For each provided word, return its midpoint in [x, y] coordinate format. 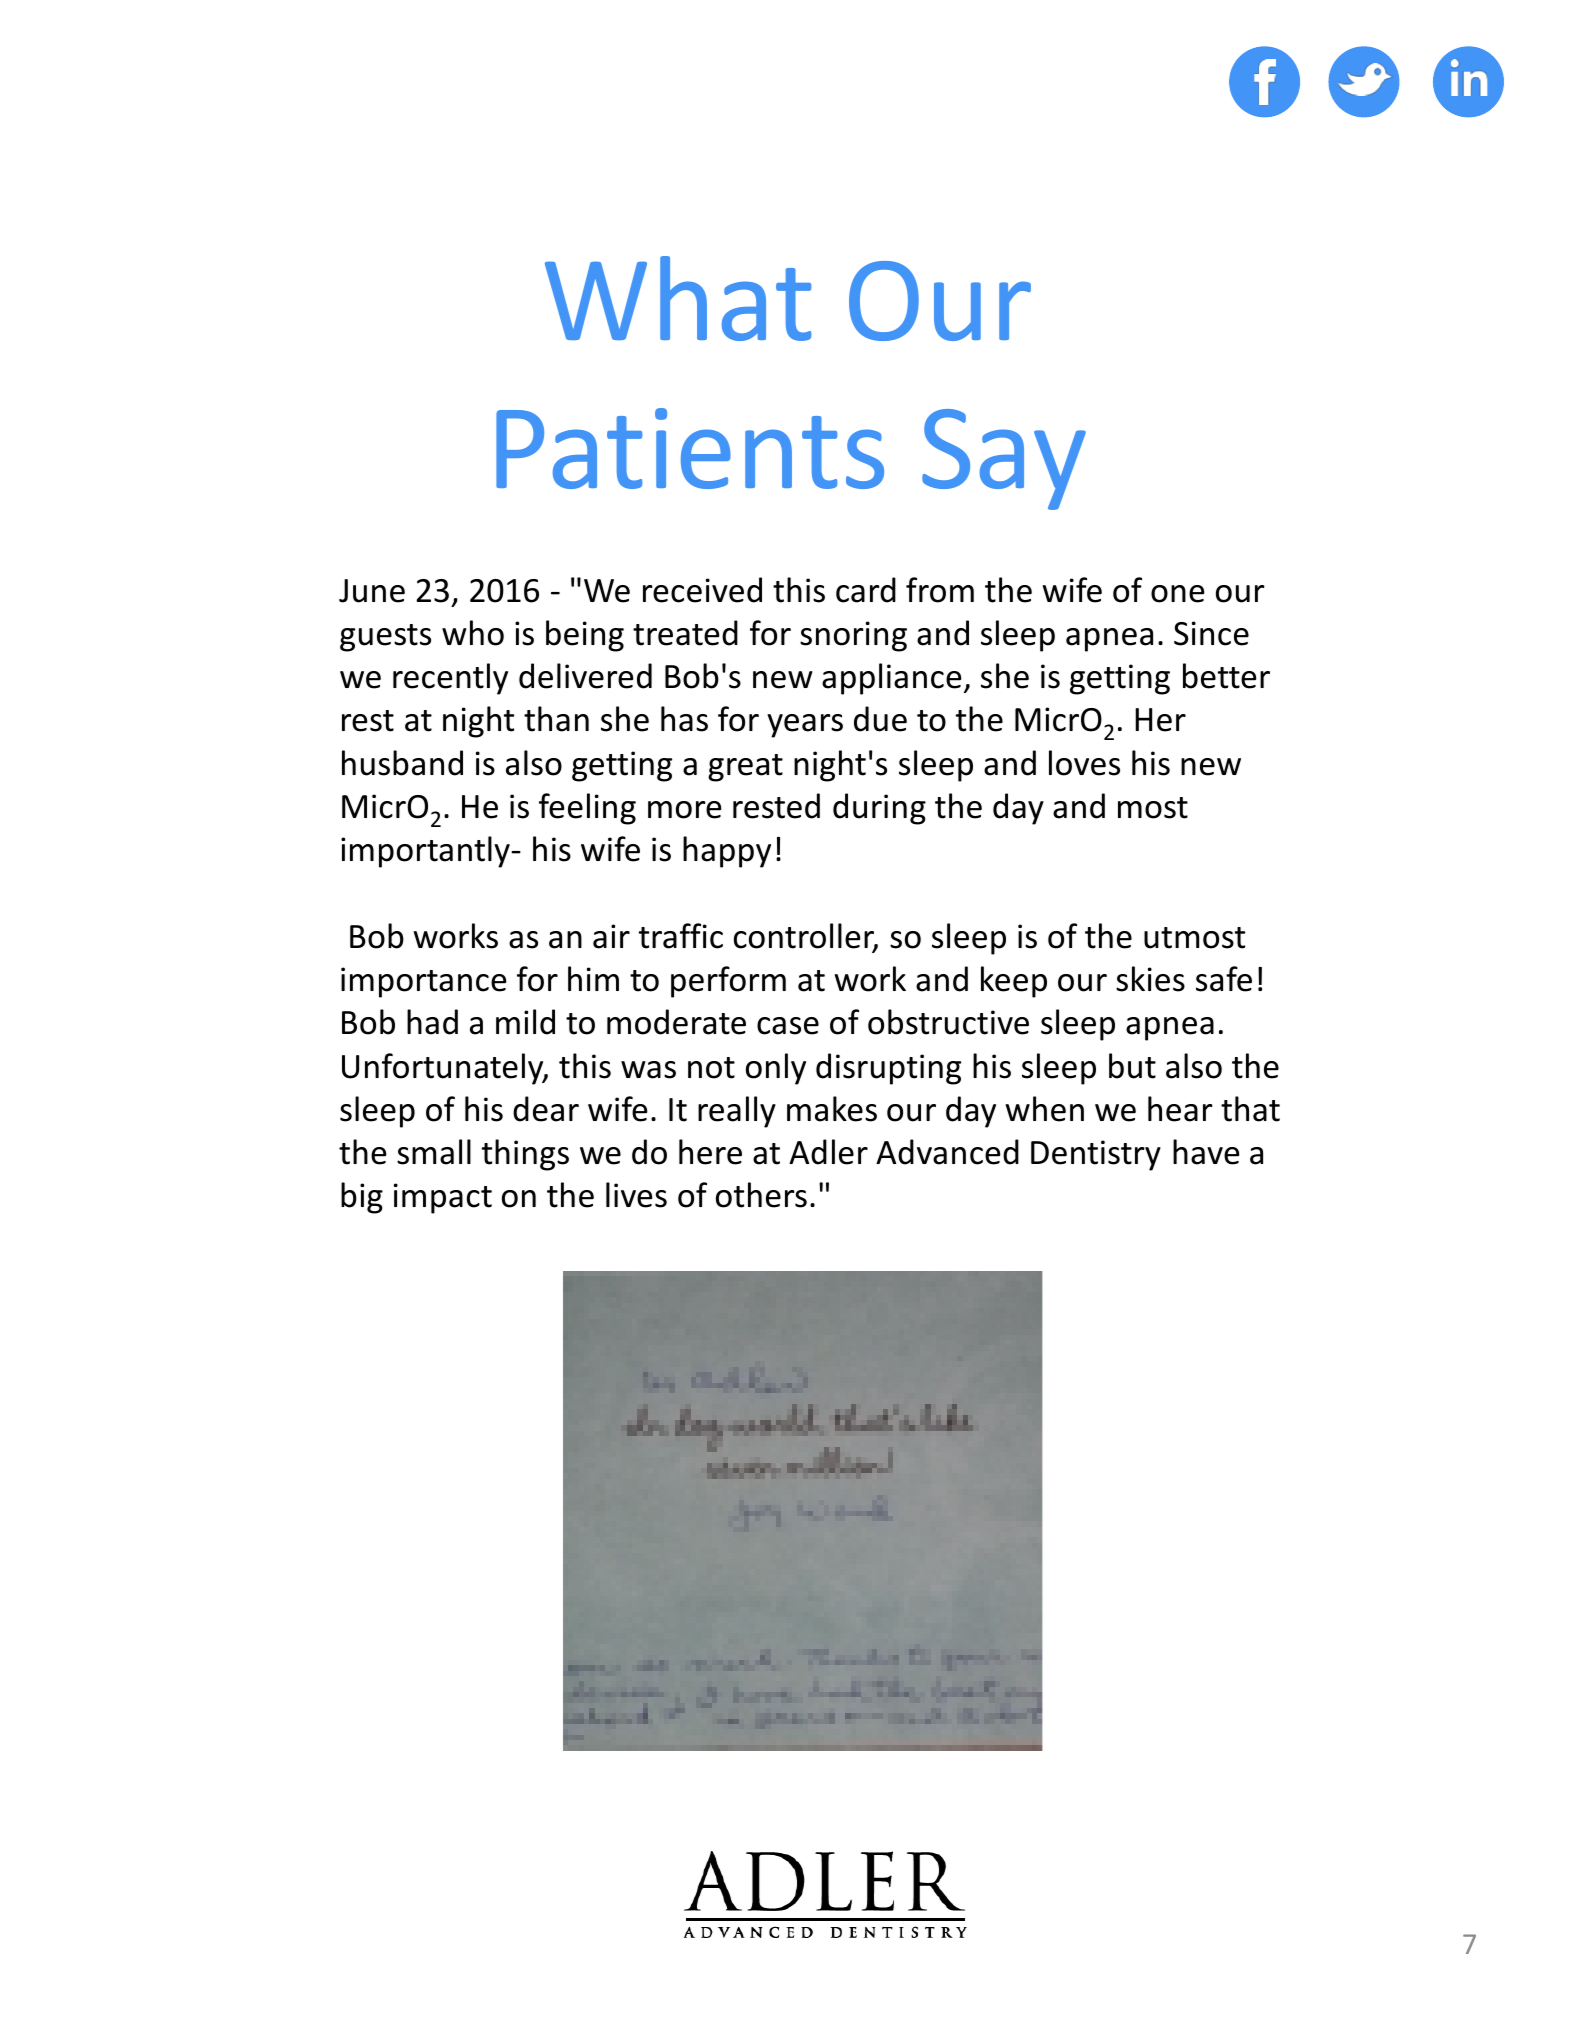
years [805, 726]
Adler [828, 1152]
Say [1004, 459]
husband [402, 763]
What [678, 298]
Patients [690, 448]
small [434, 1152]
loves [1084, 763]
